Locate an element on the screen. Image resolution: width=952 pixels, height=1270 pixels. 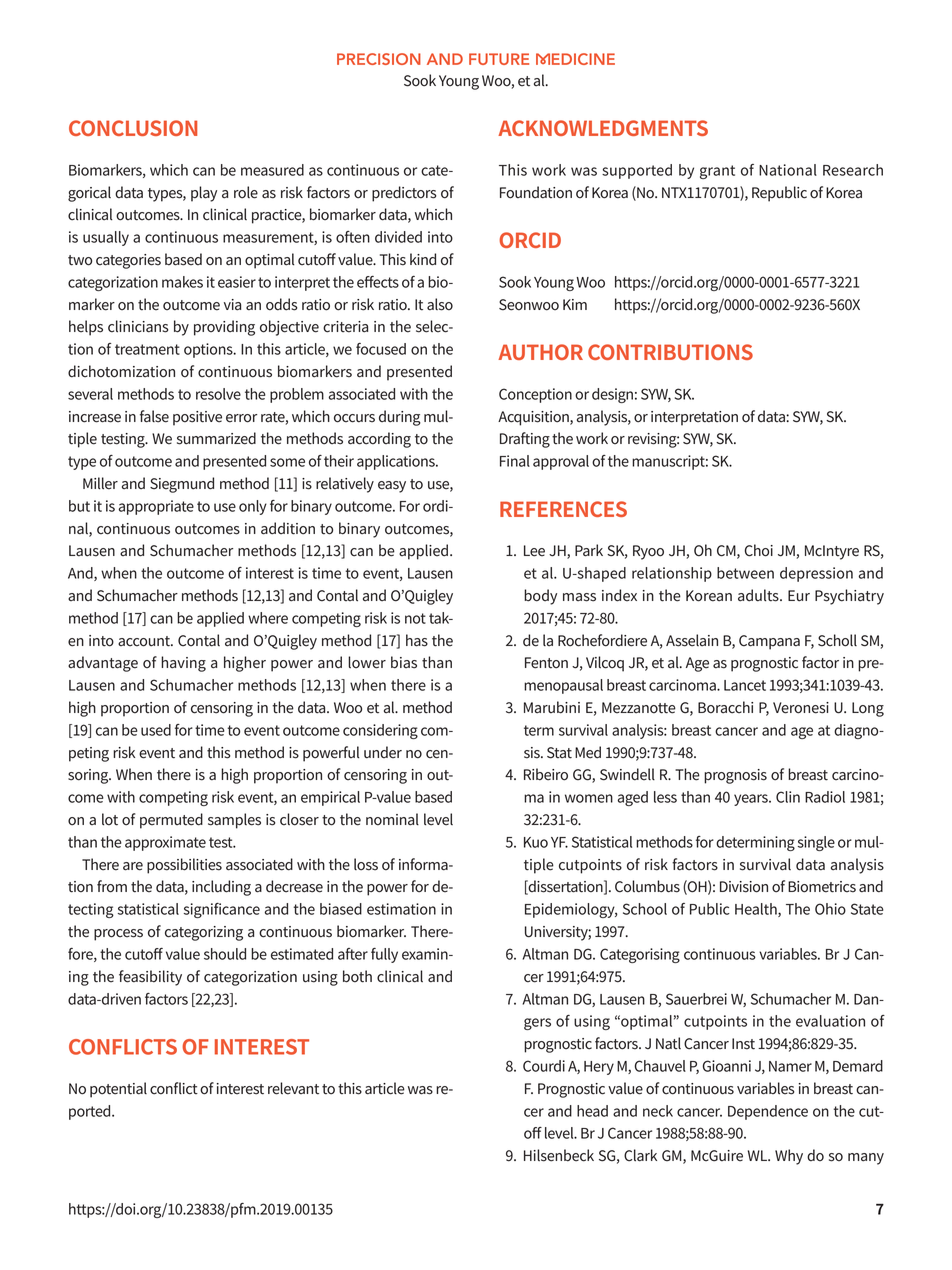
Choi is located at coordinates (759, 550).
